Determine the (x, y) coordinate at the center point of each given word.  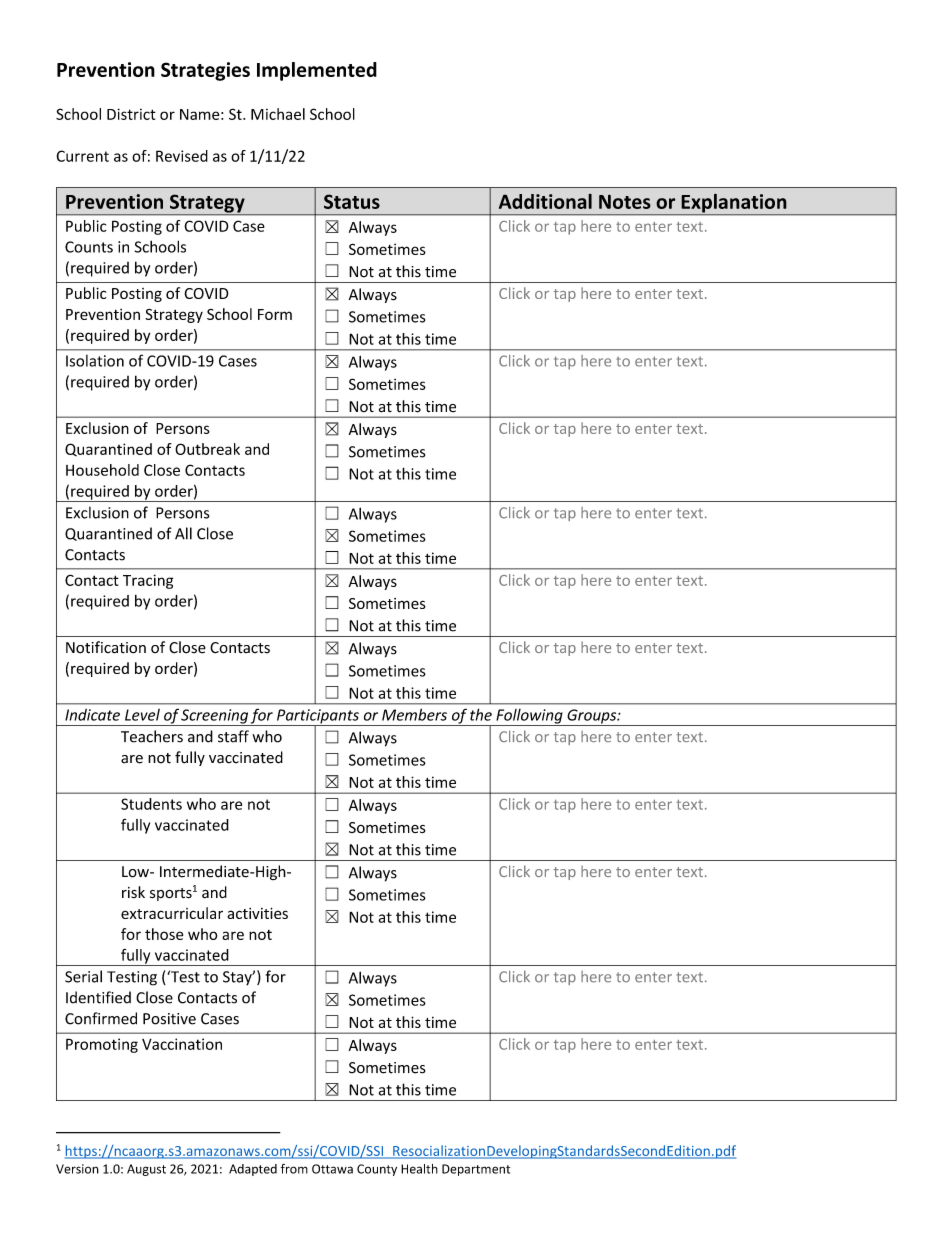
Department (476, 1170)
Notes (625, 201)
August (146, 1170)
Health (419, 1169)
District (131, 114)
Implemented (317, 71)
